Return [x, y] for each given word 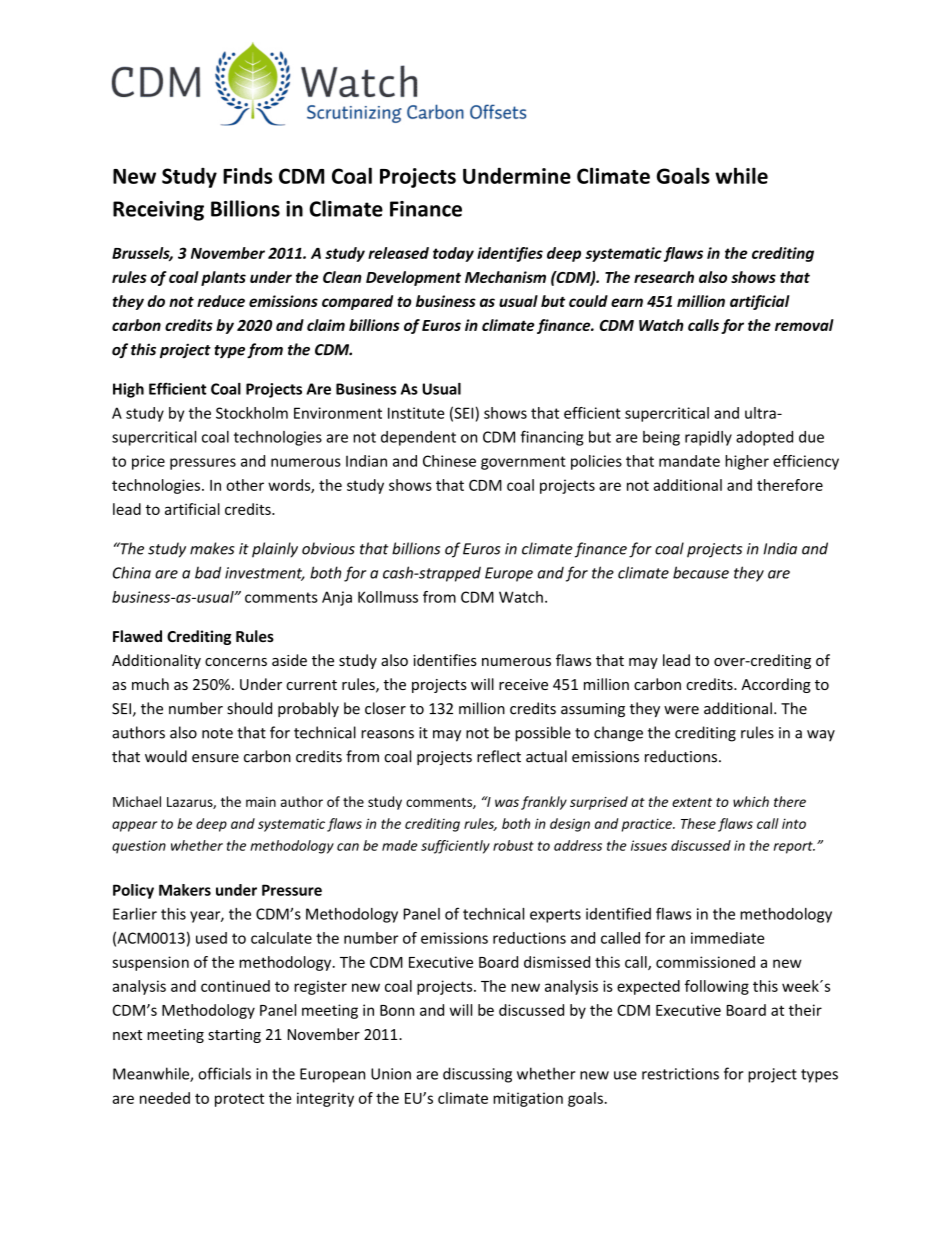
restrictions [680, 1074]
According [776, 685]
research [664, 277]
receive [523, 684]
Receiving [158, 211]
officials [224, 1073]
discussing [477, 1075]
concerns [236, 662]
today [453, 254]
